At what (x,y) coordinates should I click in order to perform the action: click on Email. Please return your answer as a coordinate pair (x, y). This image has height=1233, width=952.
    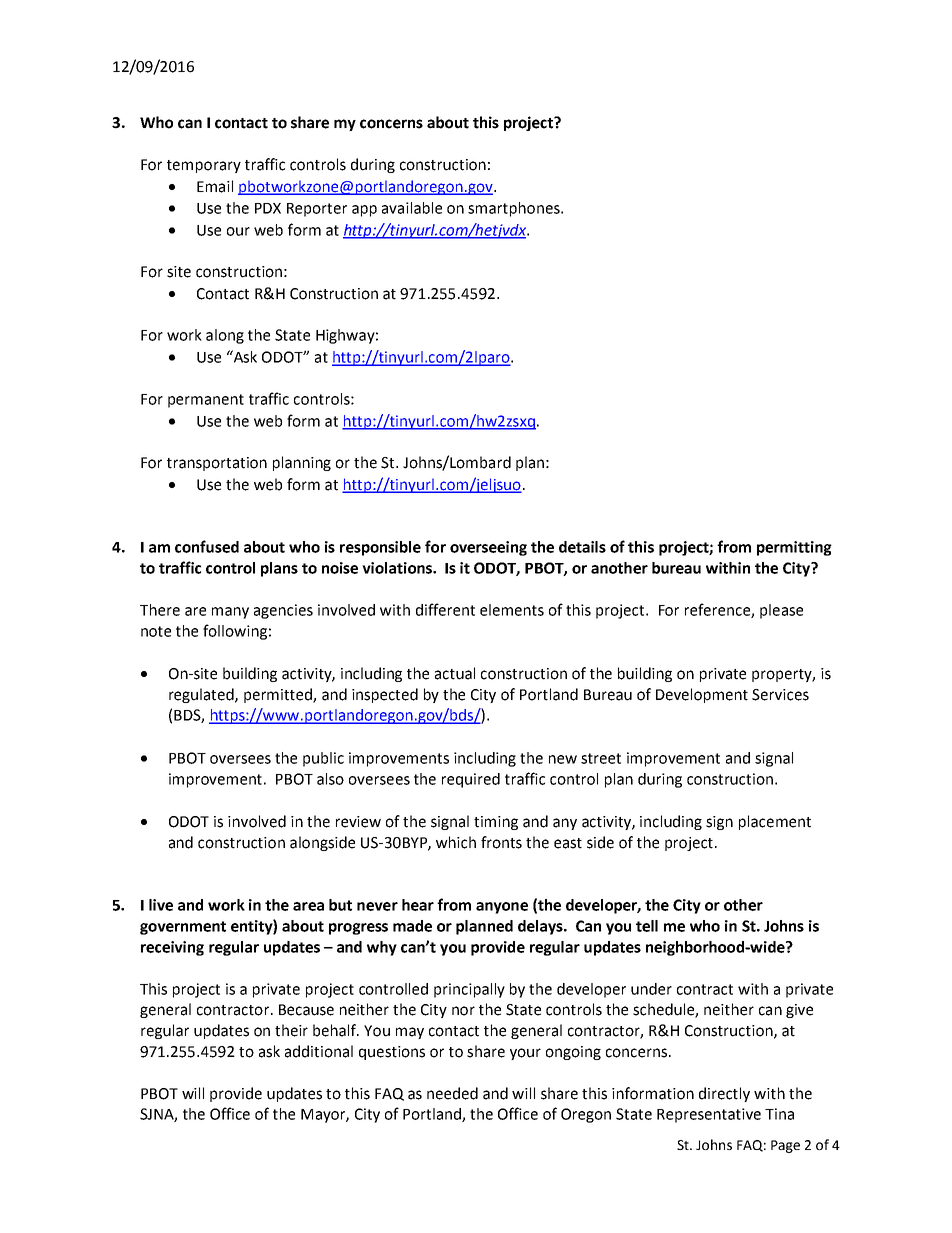
    Looking at the image, I should click on (215, 186).
